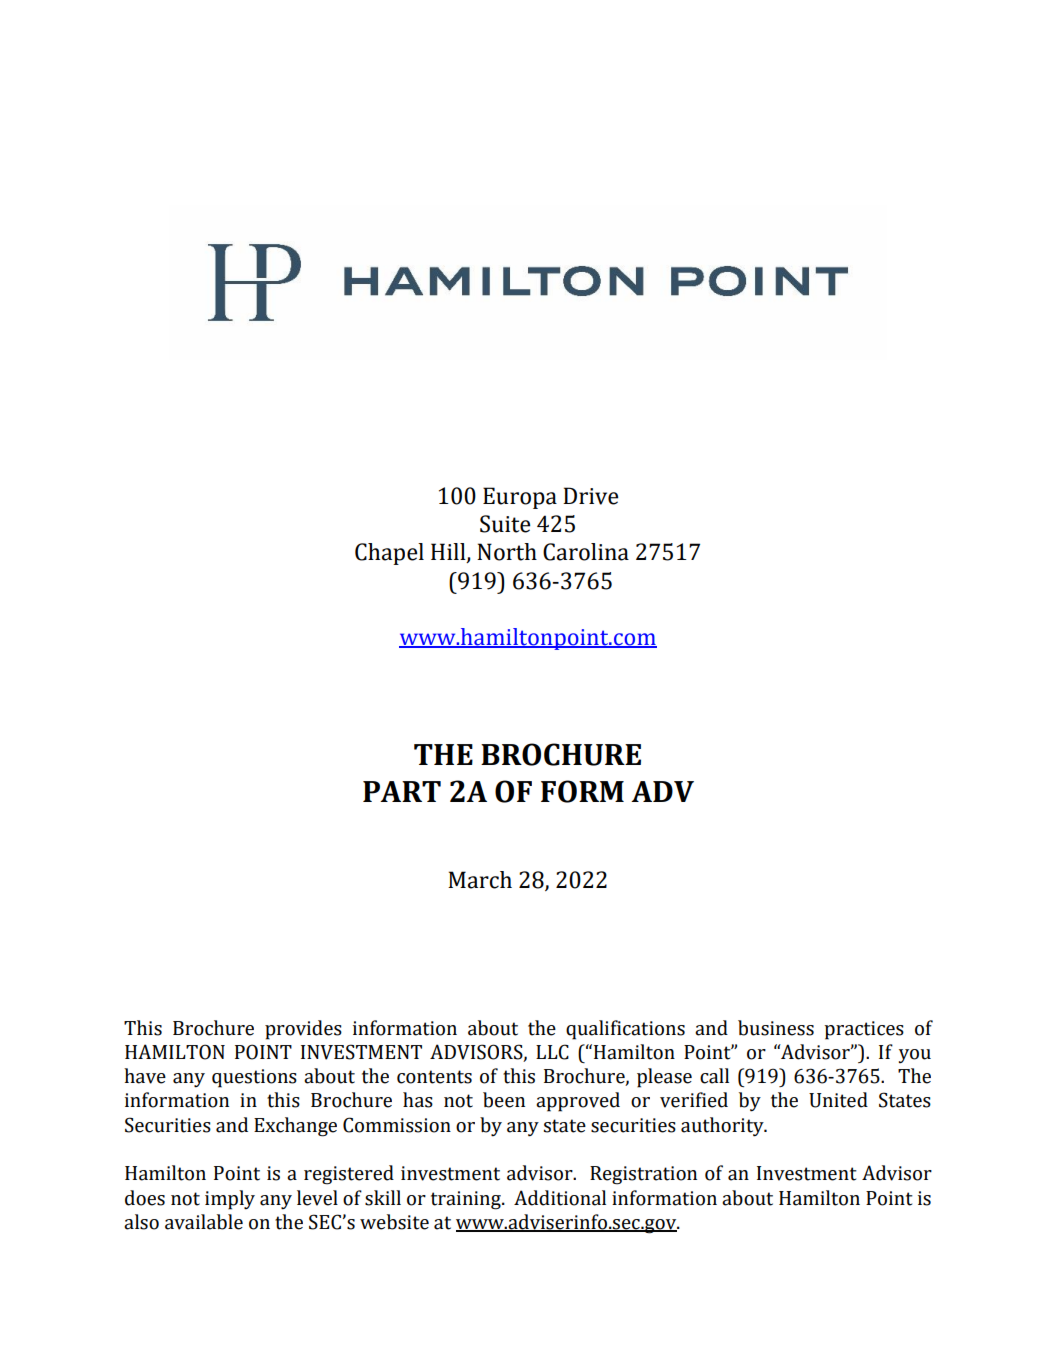  I want to click on Drive, so click(590, 496).
